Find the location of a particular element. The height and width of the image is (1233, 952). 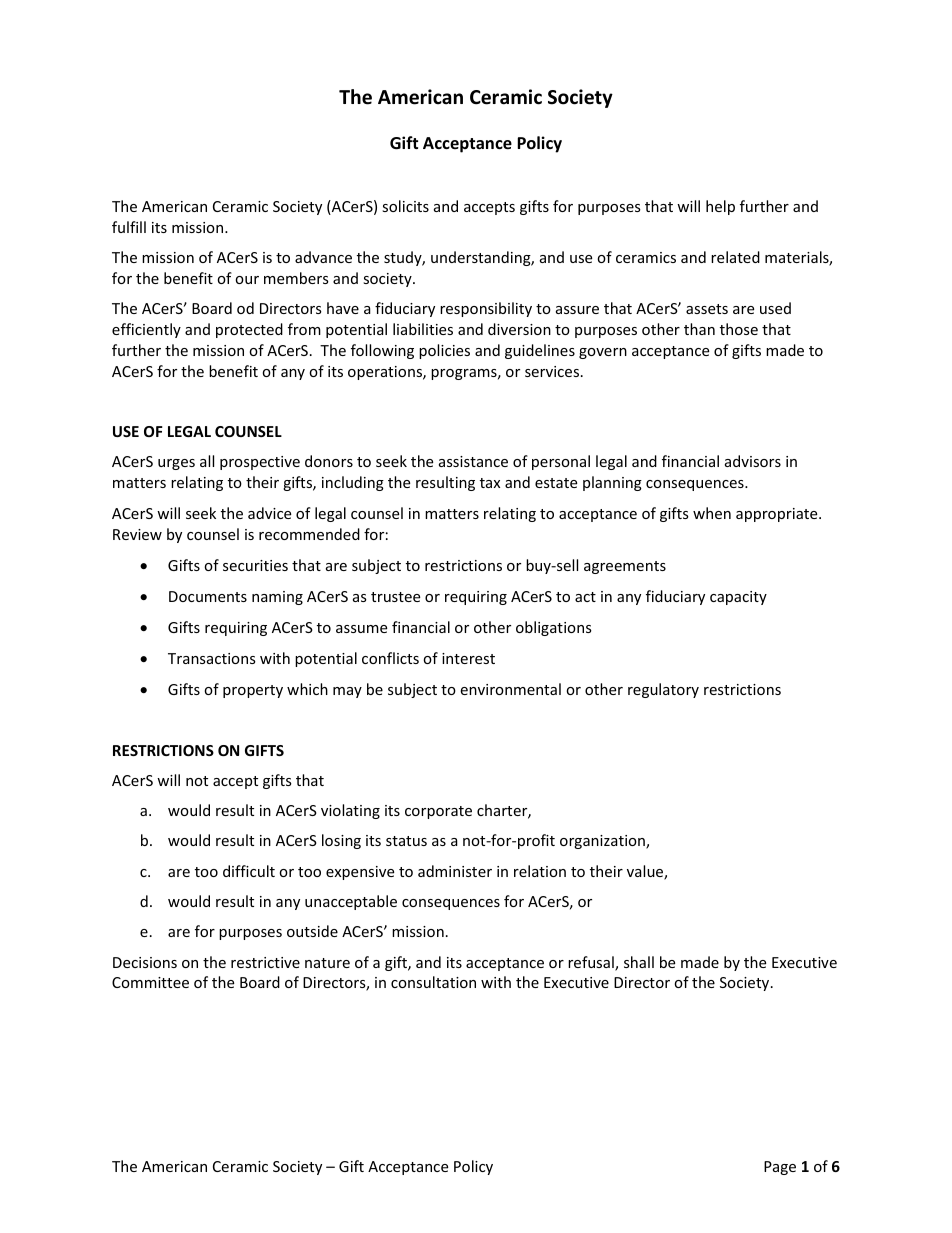

our is located at coordinates (247, 280).
